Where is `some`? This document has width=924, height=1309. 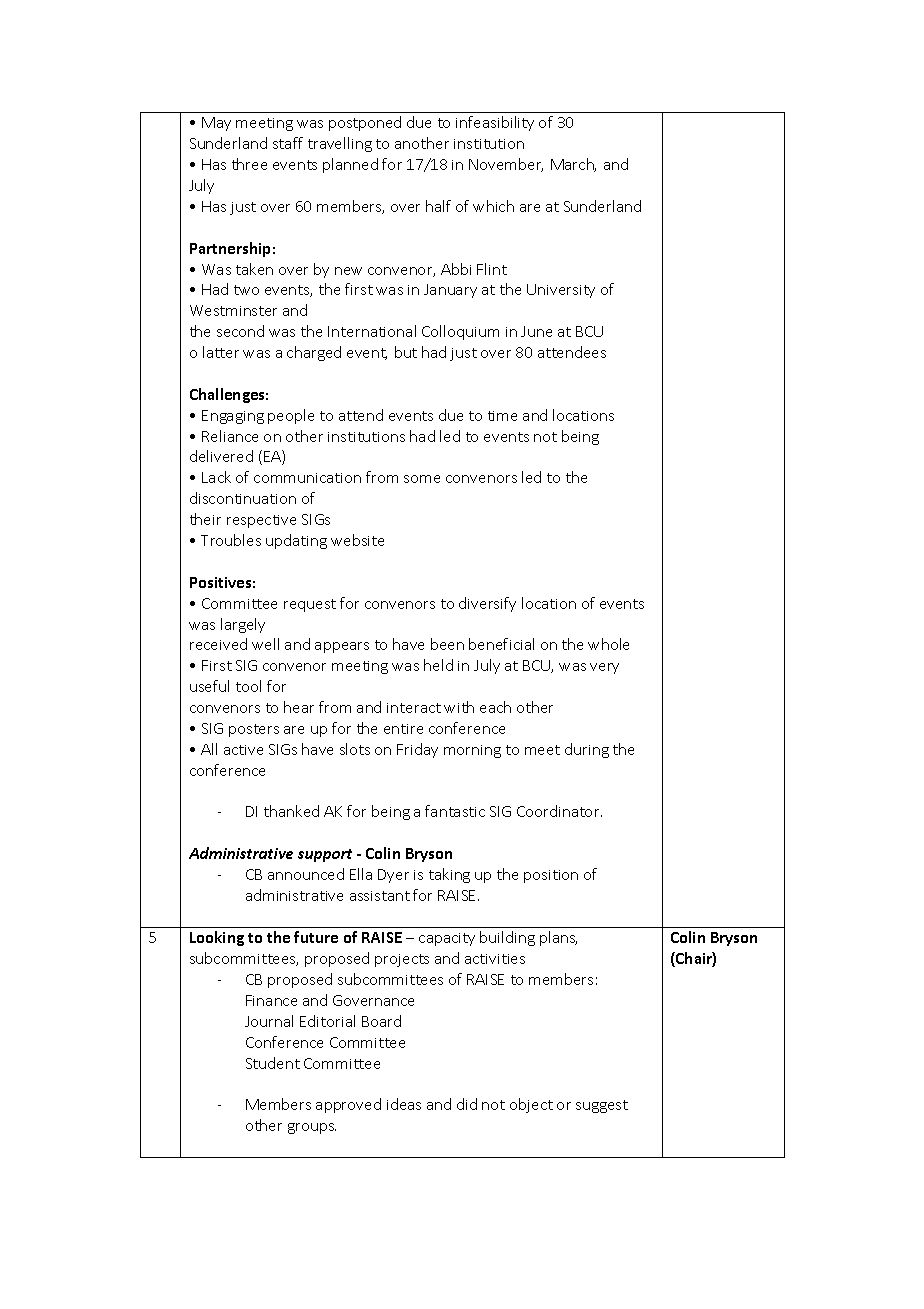
some is located at coordinates (422, 479).
